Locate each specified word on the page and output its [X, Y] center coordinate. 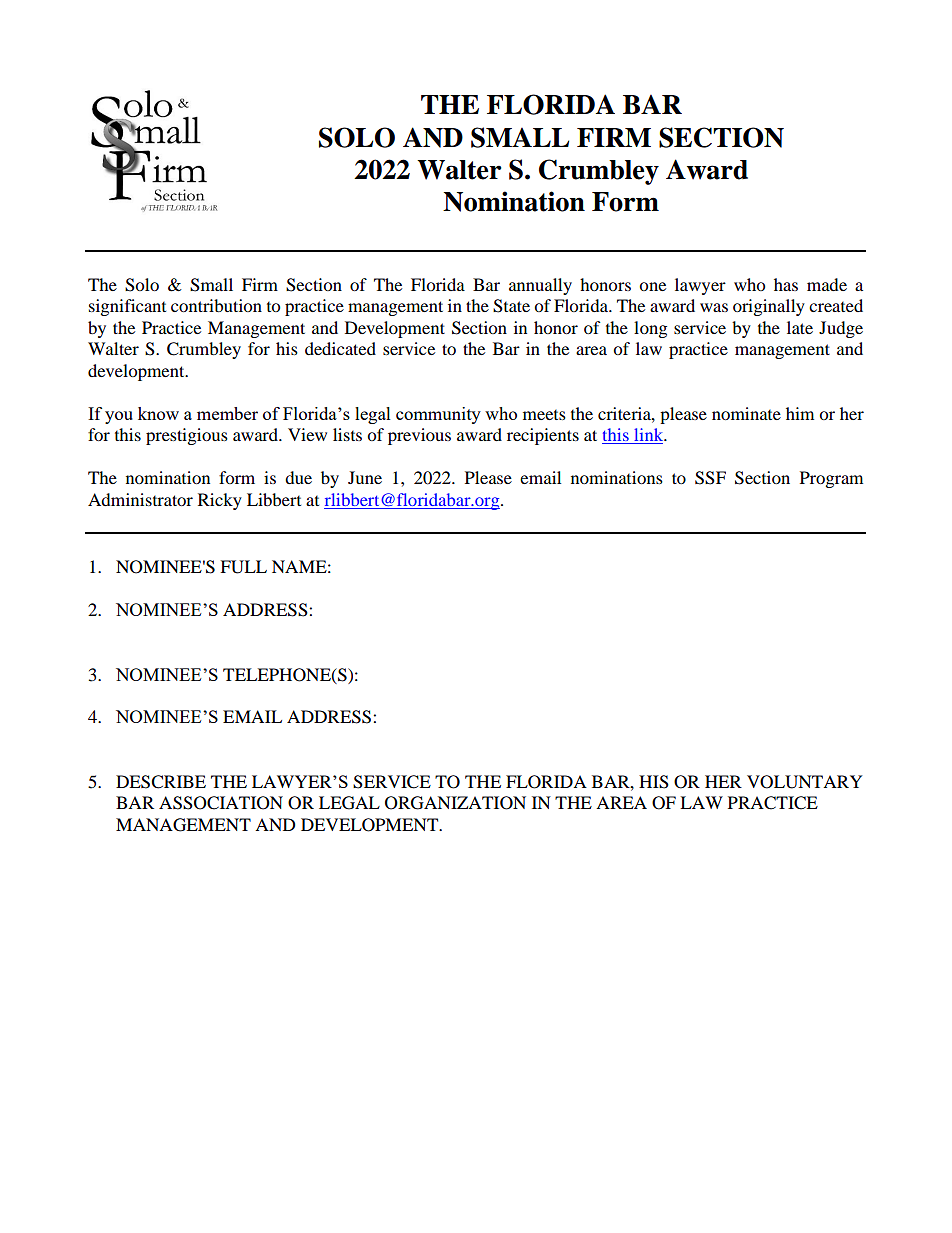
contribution [216, 305]
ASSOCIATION [221, 803]
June [365, 477]
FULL [243, 567]
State [511, 306]
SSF [710, 478]
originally [769, 307]
